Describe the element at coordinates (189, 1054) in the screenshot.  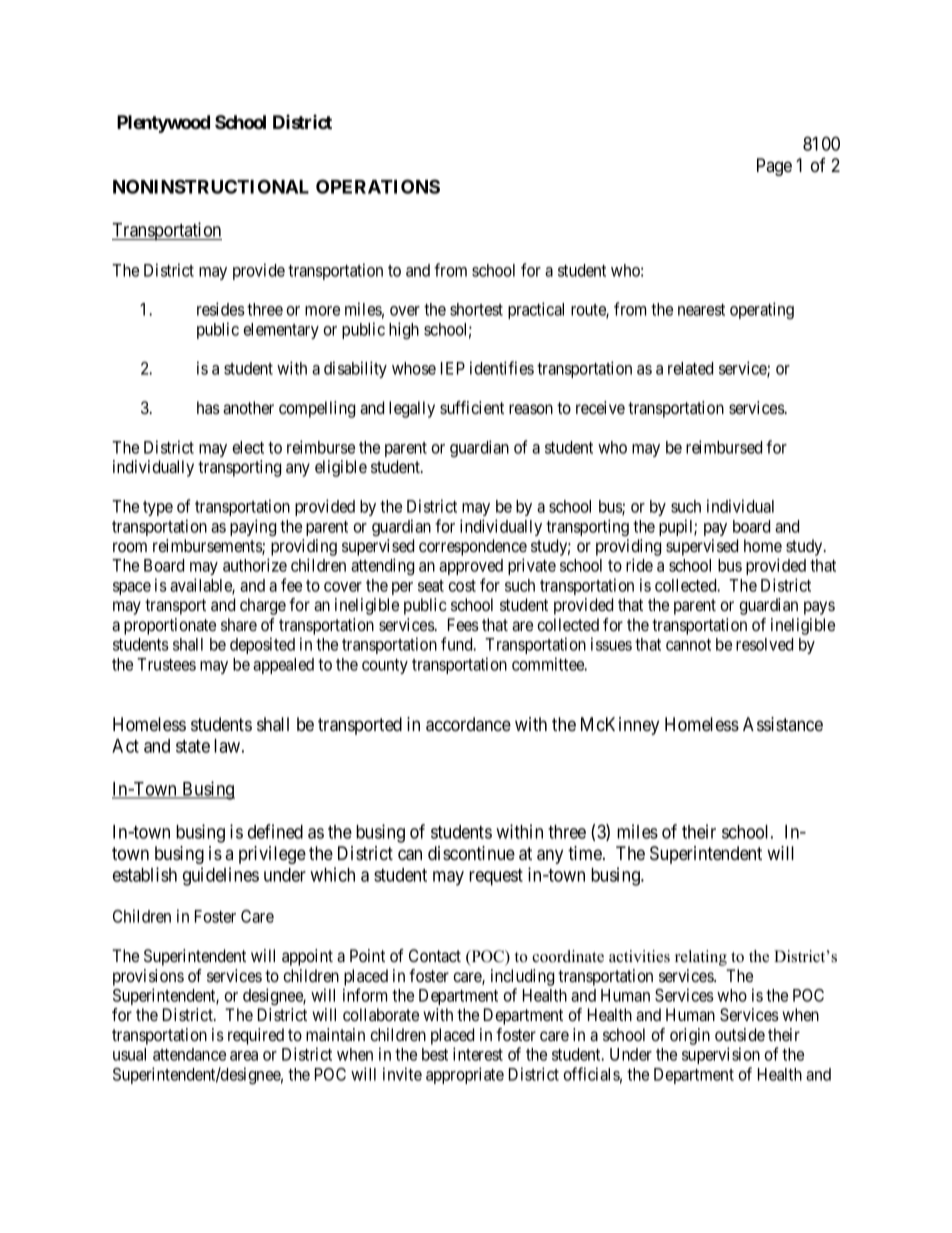
I see `attendance` at that location.
